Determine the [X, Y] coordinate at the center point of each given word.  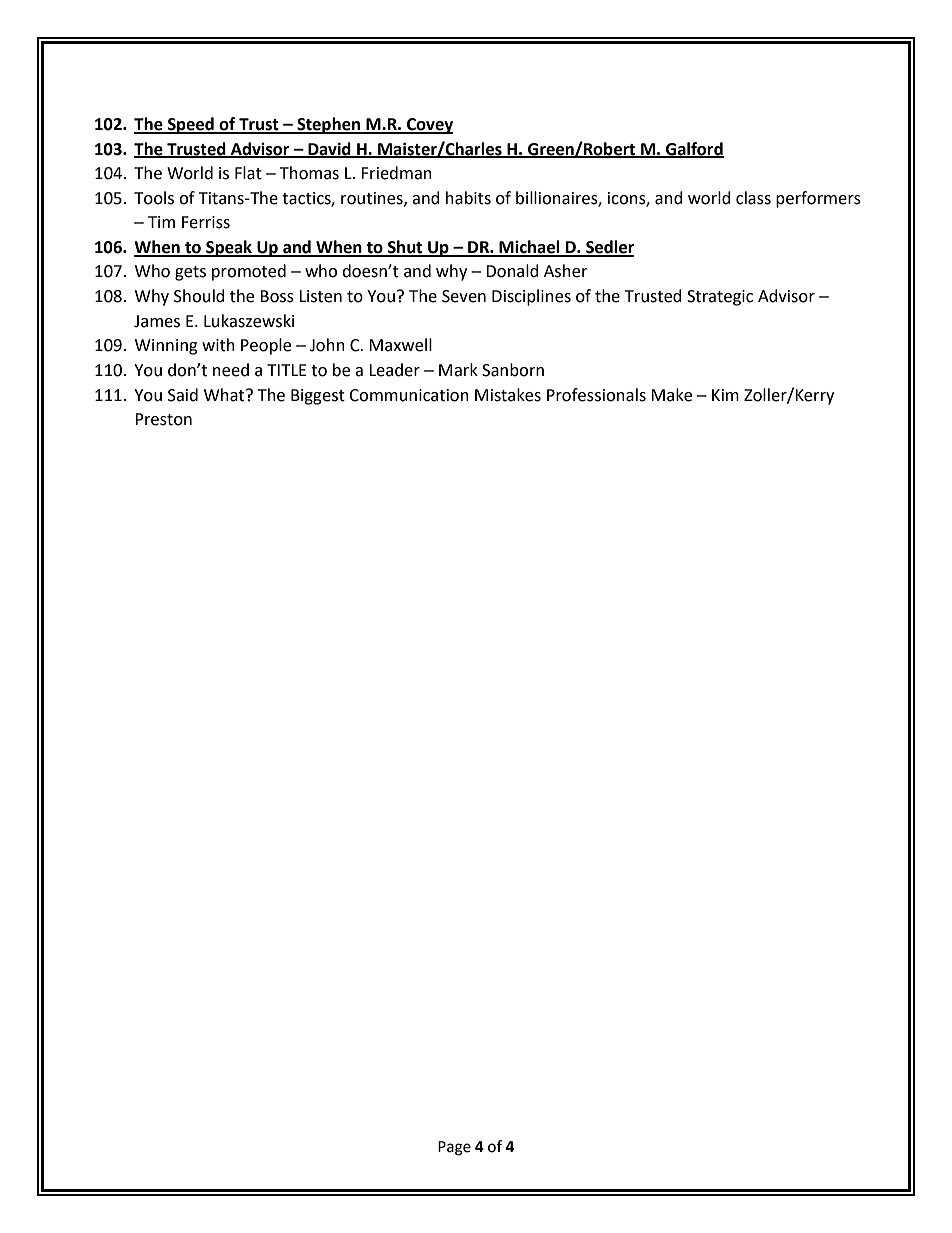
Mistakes [508, 395]
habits [468, 198]
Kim [725, 395]
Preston [163, 419]
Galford [694, 149]
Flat [248, 173]
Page [454, 1148]
